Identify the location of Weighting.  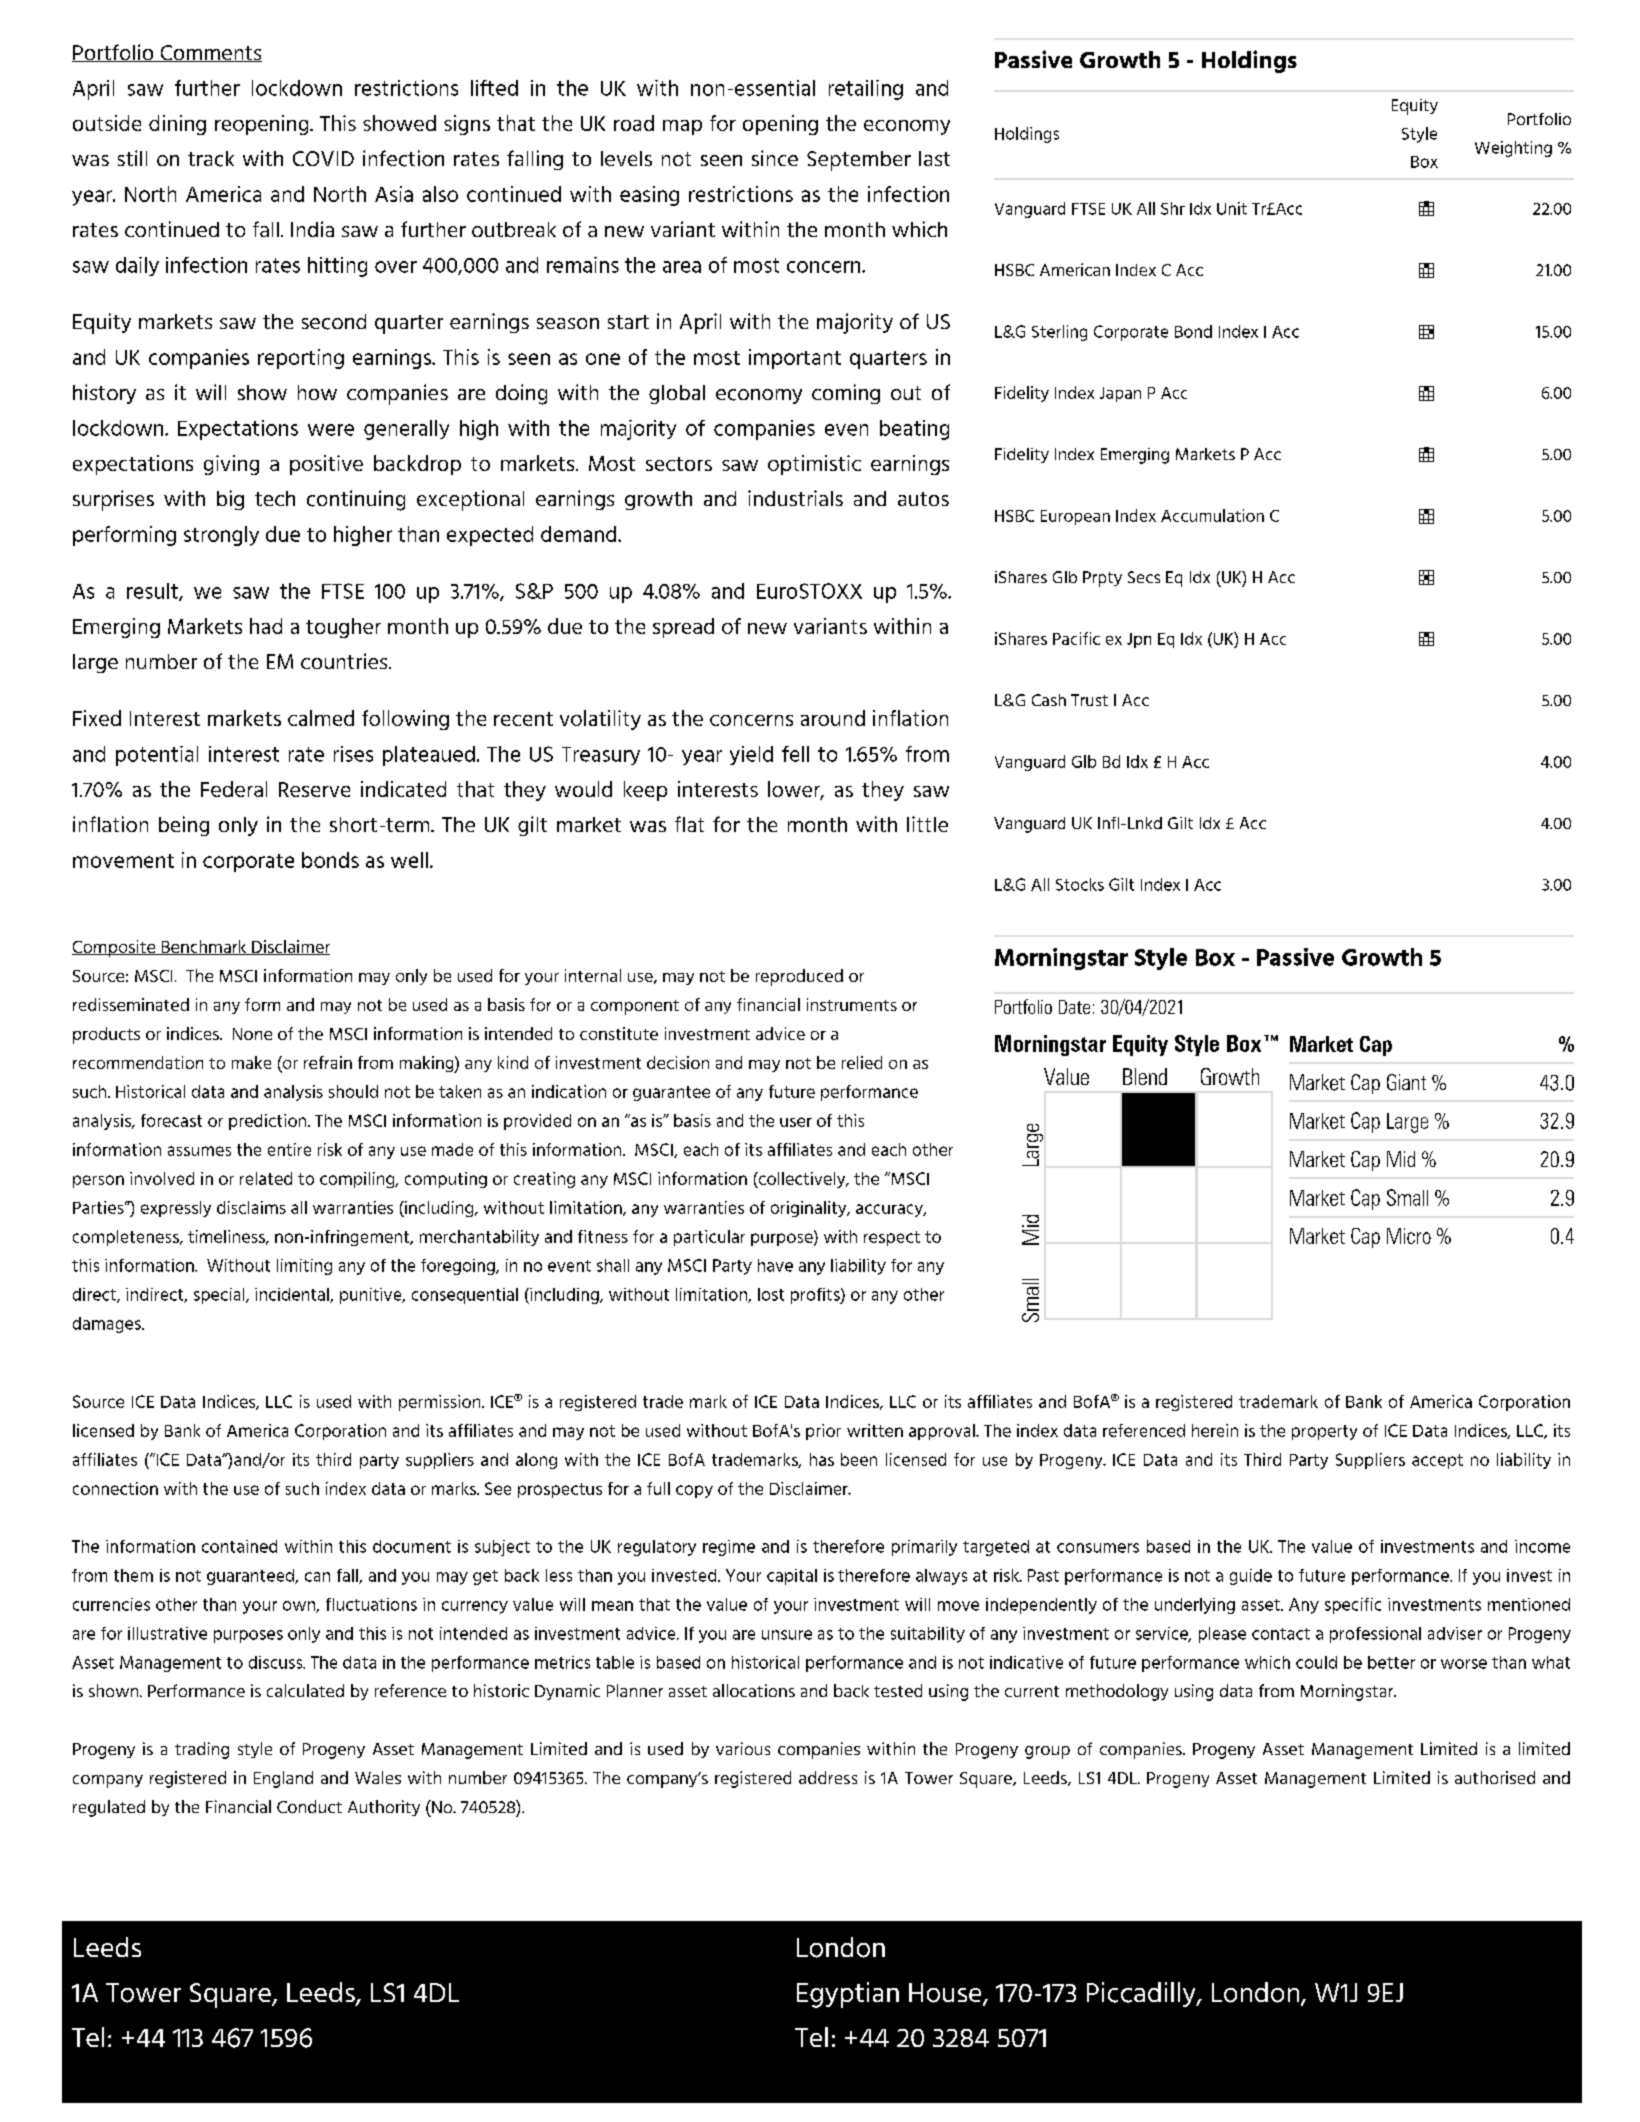
(1513, 149).
